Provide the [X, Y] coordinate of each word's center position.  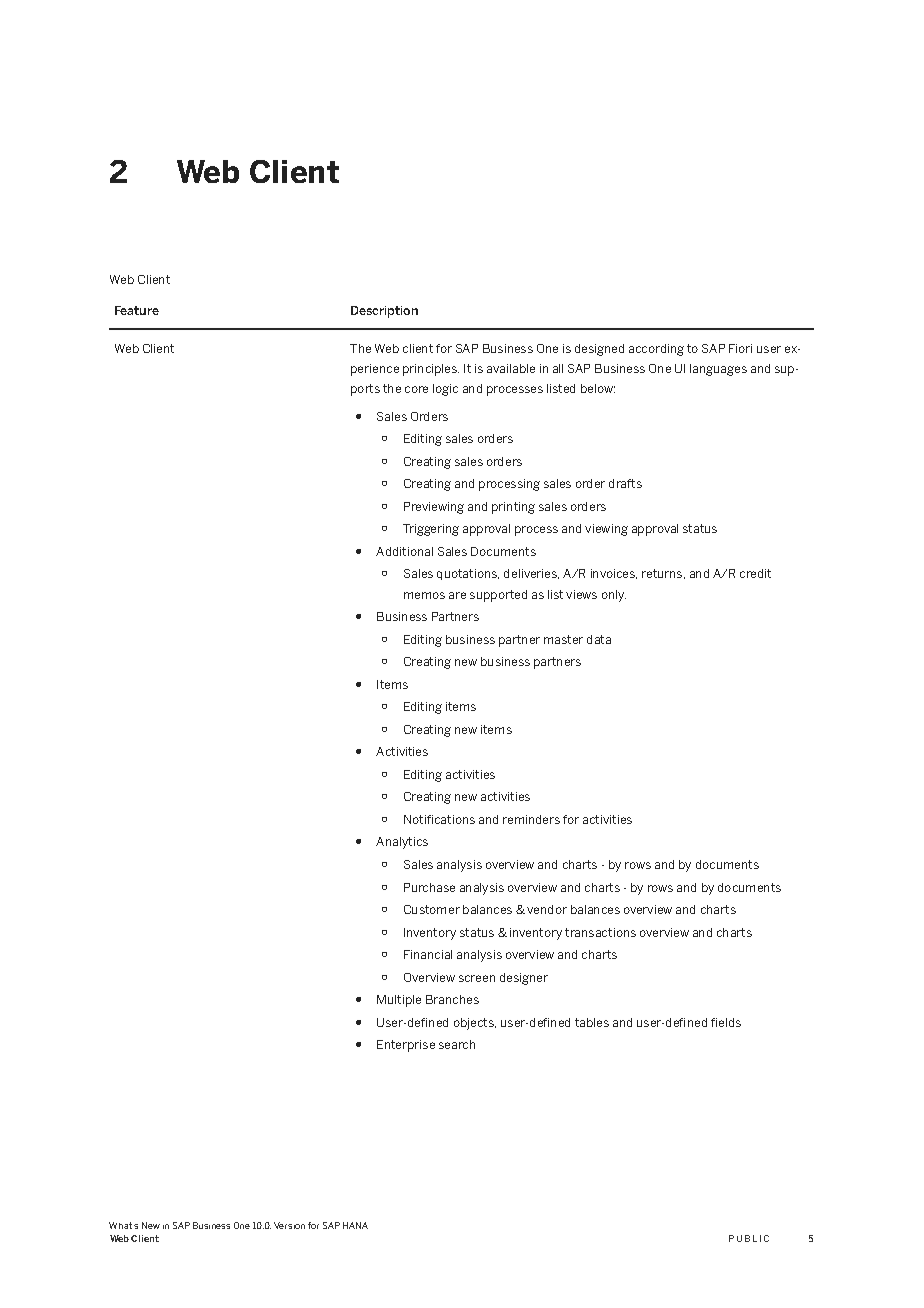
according [656, 350]
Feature [137, 310]
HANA [355, 1225]
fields [726, 1022]
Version [289, 1225]
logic [445, 390]
